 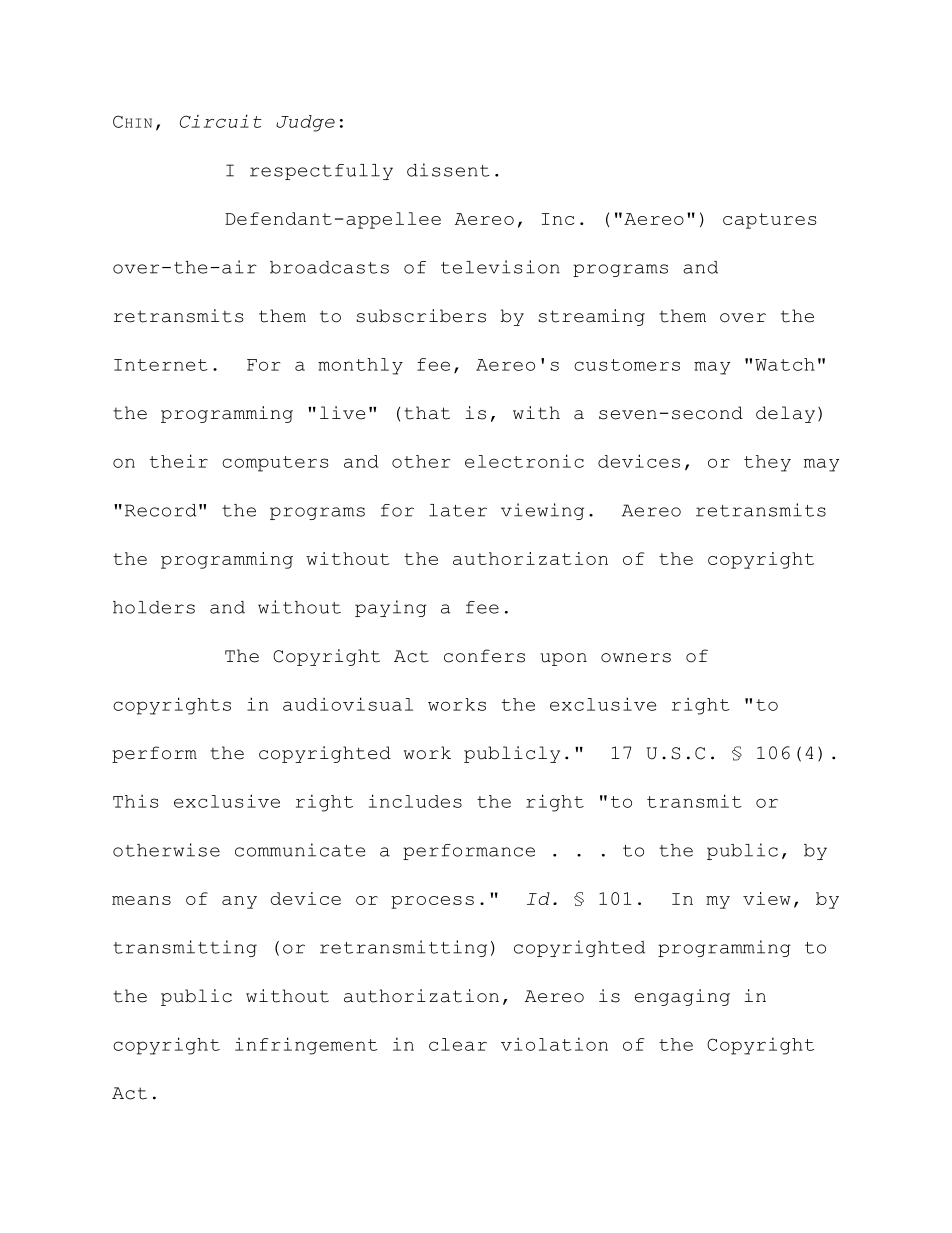 What do you see at coordinates (136, 801) in the page?
I see `This` at bounding box center [136, 801].
